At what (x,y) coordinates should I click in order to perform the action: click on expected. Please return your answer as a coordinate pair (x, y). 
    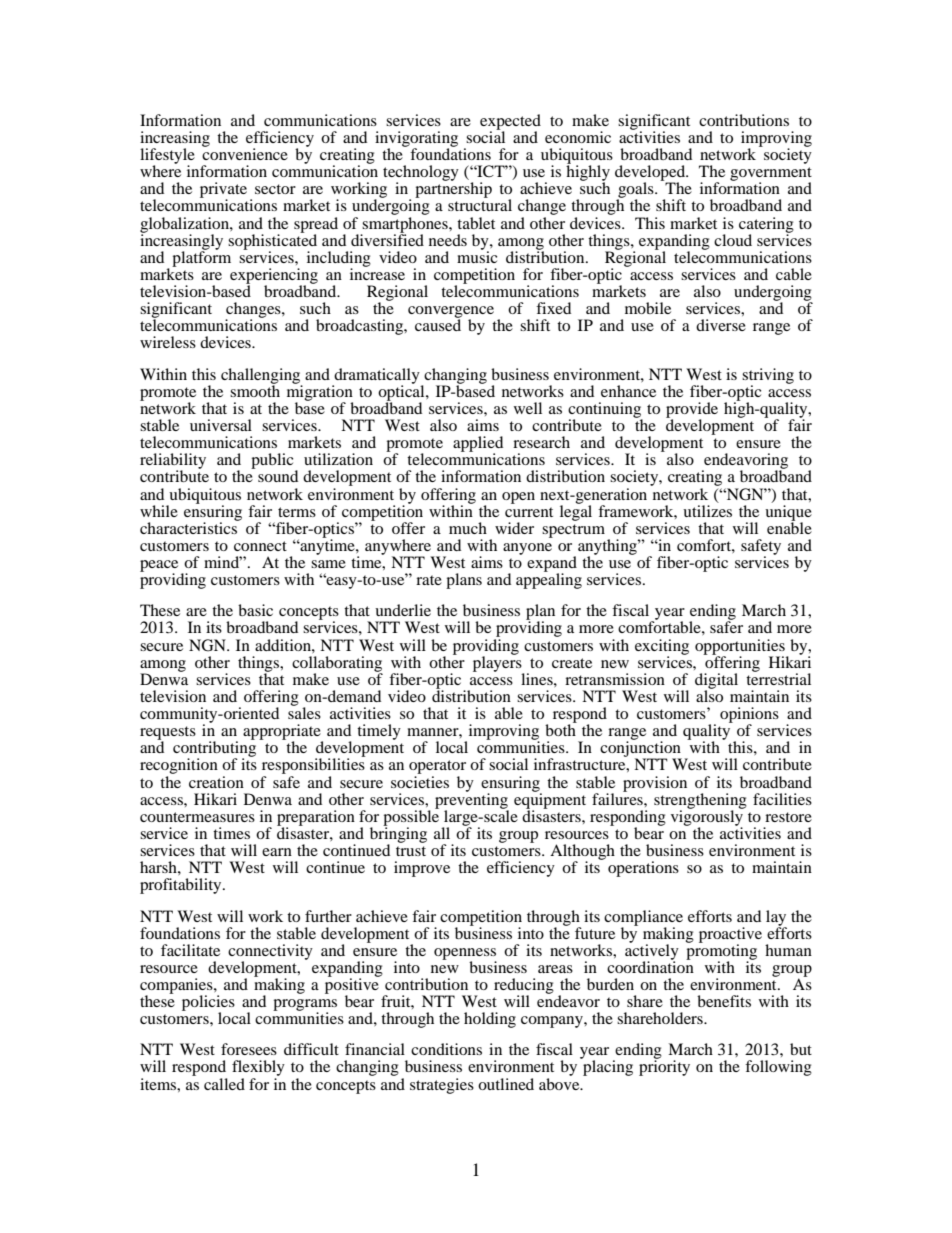
    Looking at the image, I should click on (510, 123).
